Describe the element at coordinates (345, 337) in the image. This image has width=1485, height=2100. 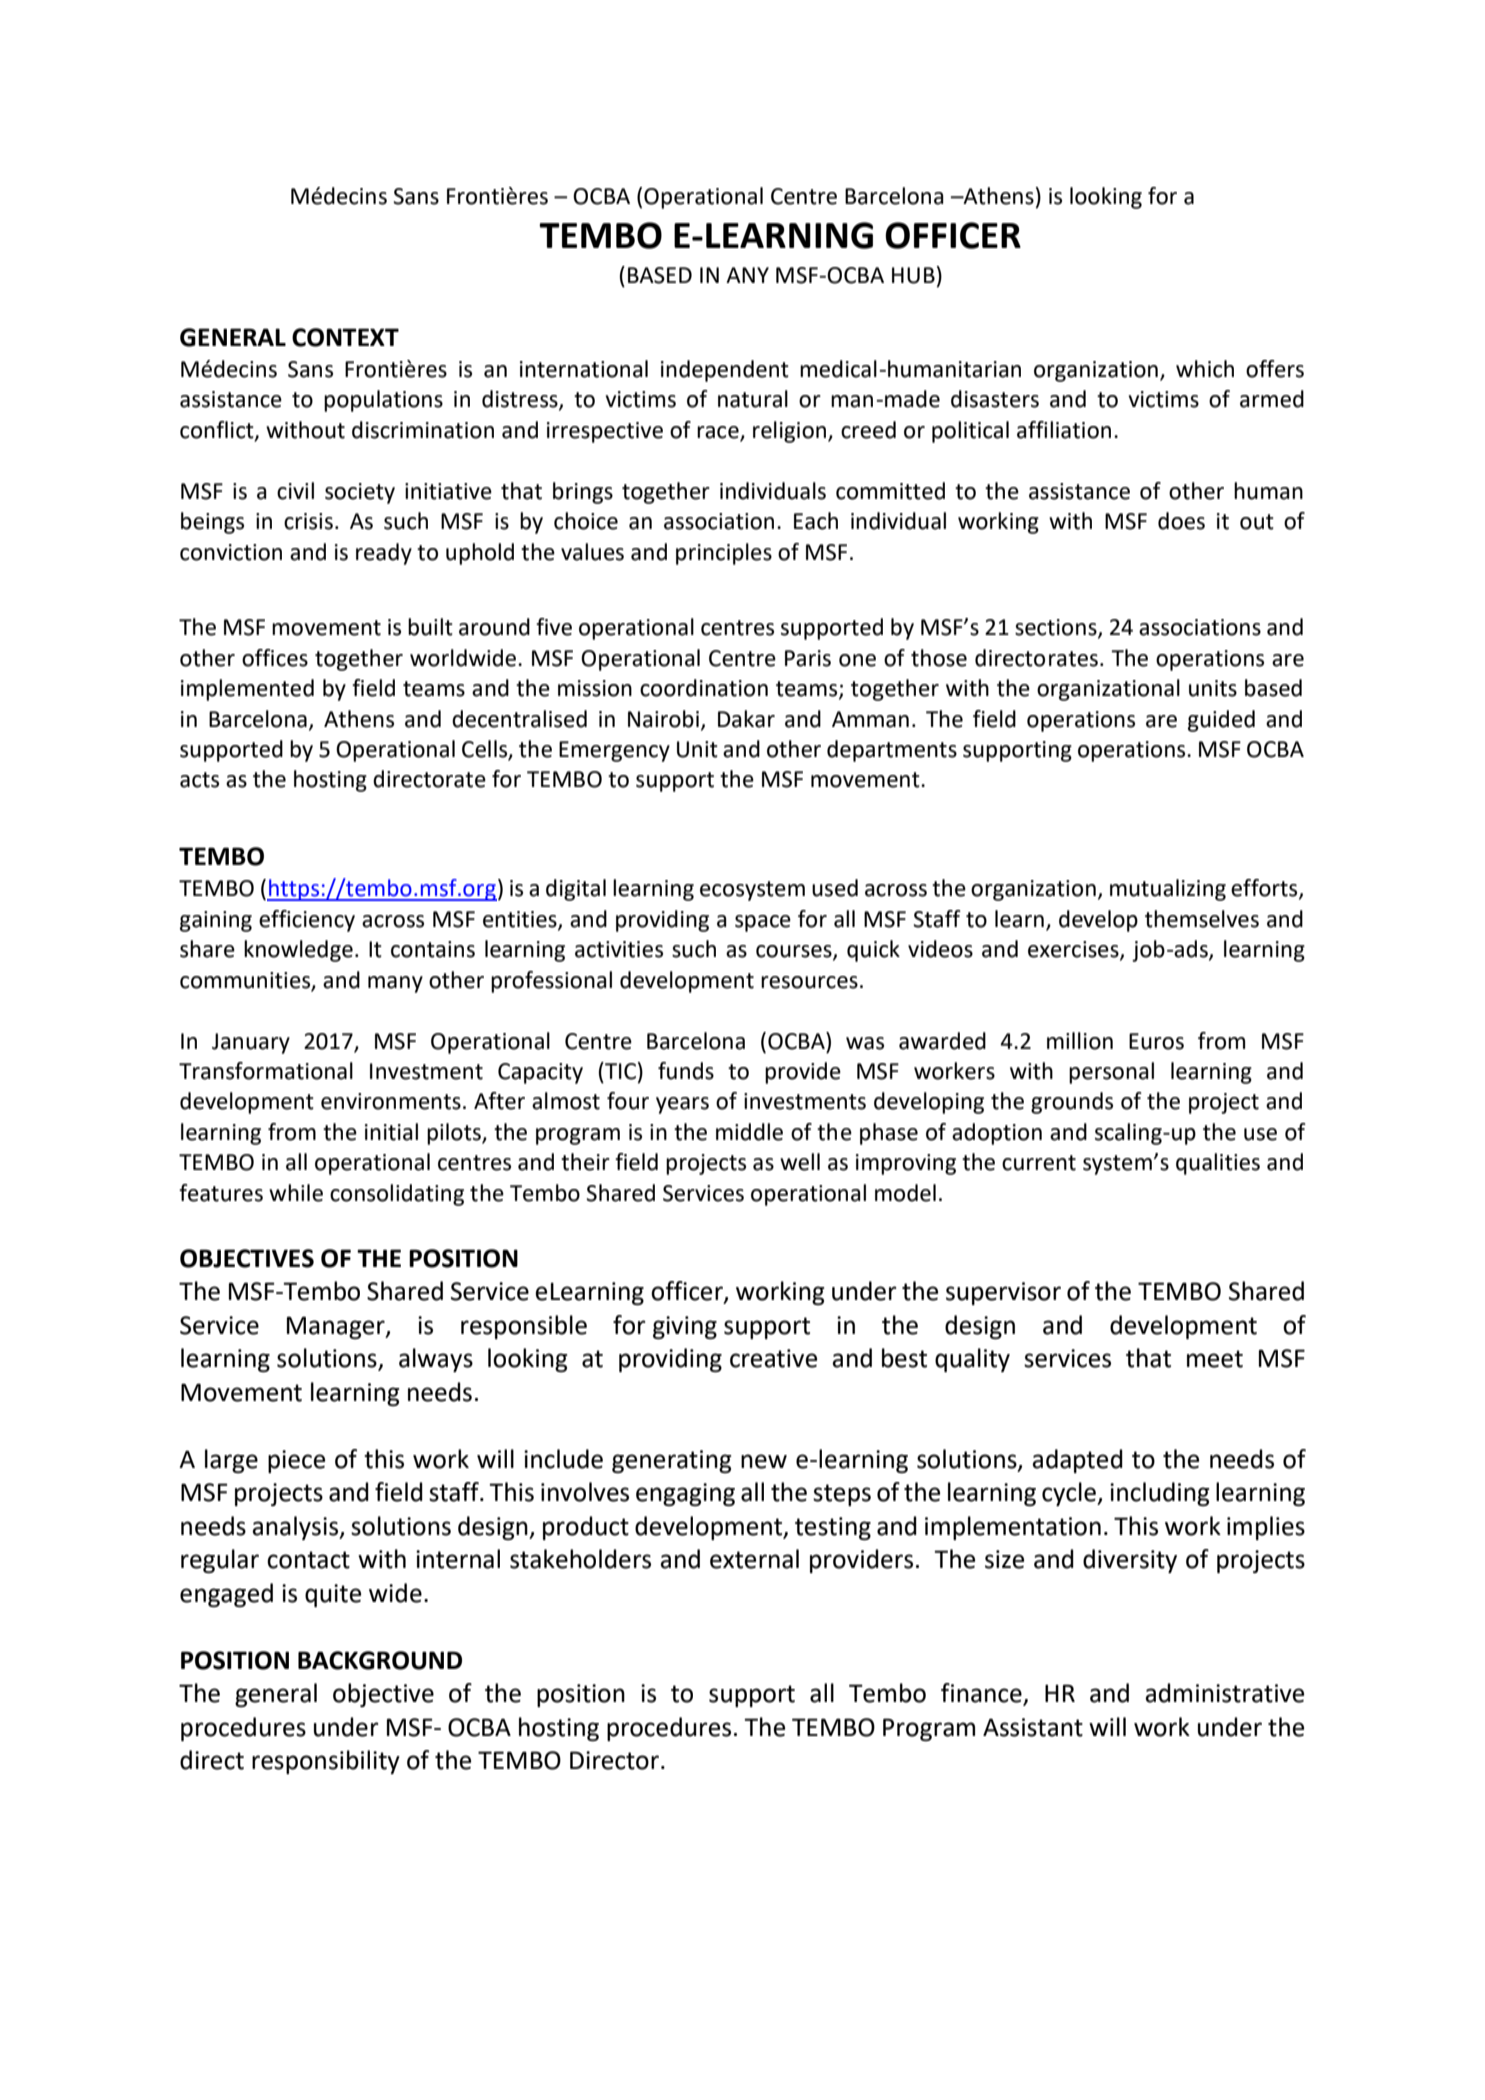
I see `CONTEXT` at that location.
